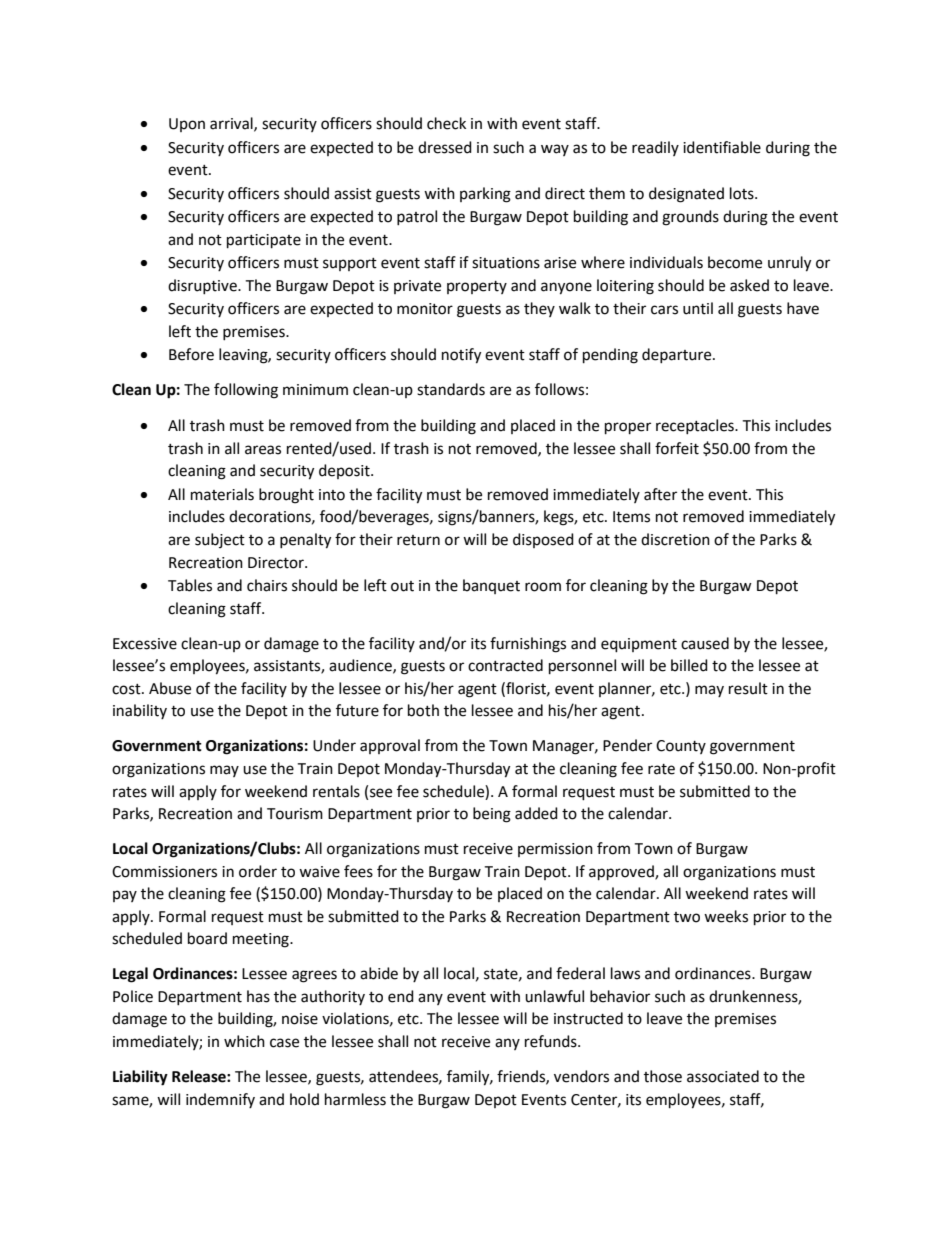 The image size is (952, 1233). Describe the element at coordinates (220, 1100) in the document. I see `indemnify` at that location.
